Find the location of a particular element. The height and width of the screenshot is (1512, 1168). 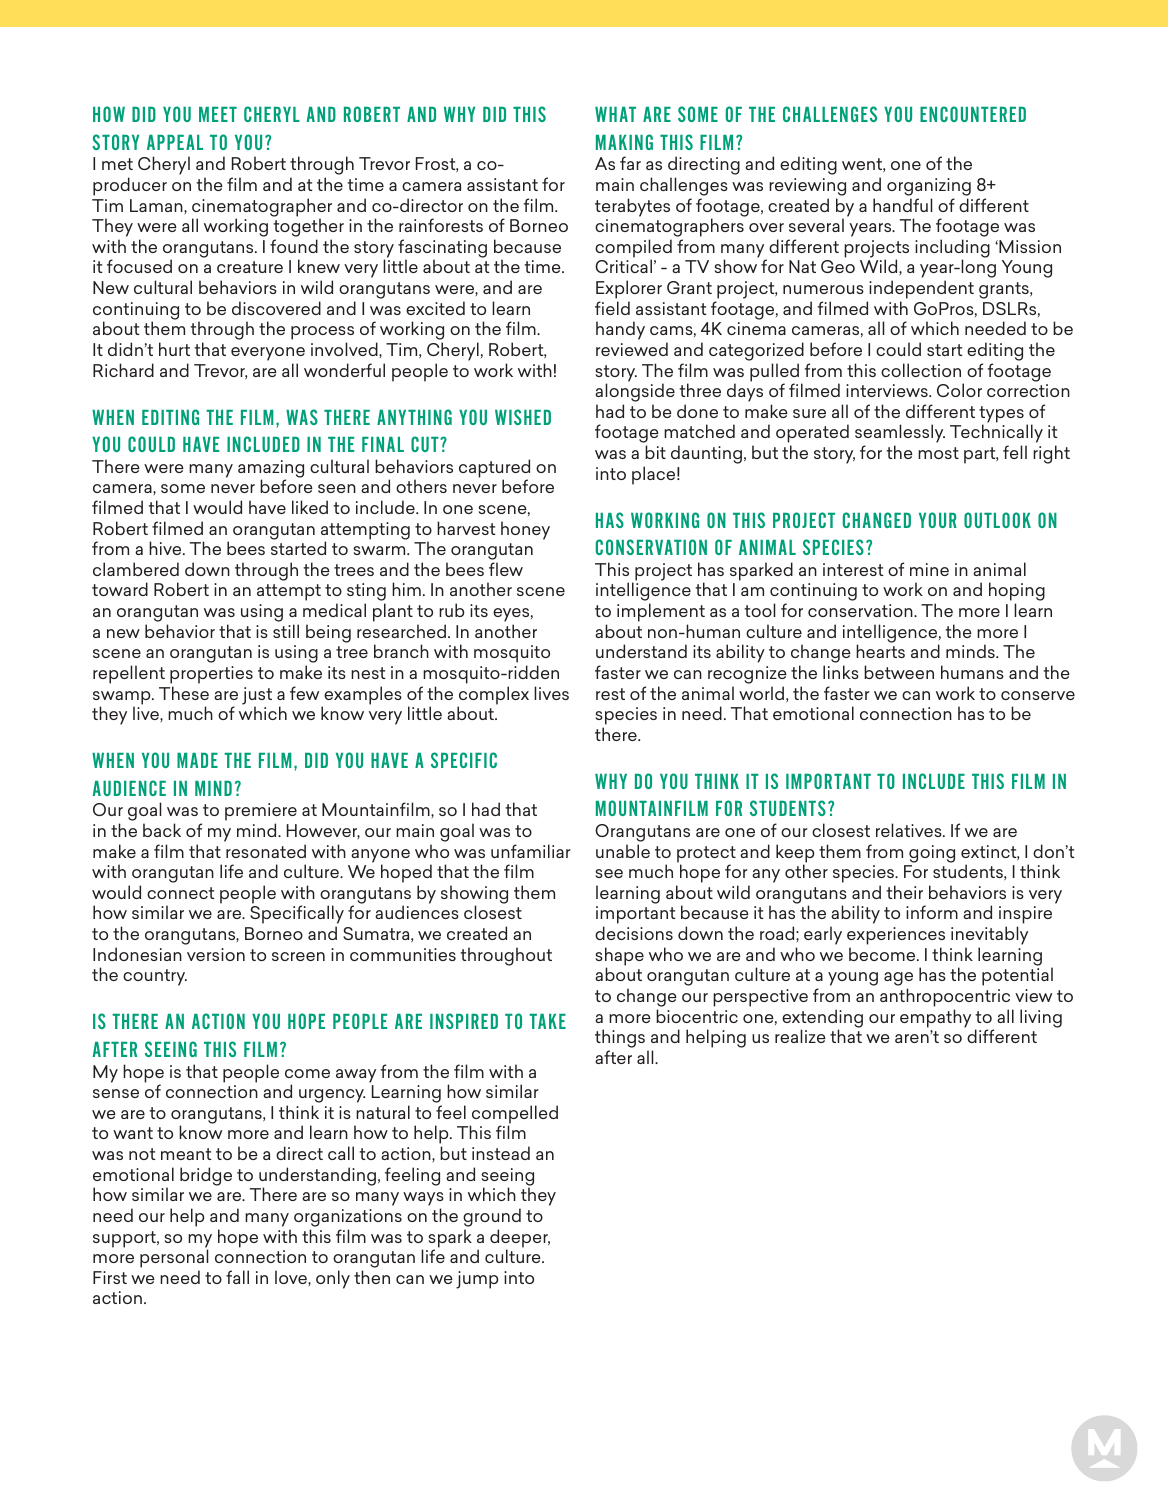

amazing is located at coordinates (271, 470).
